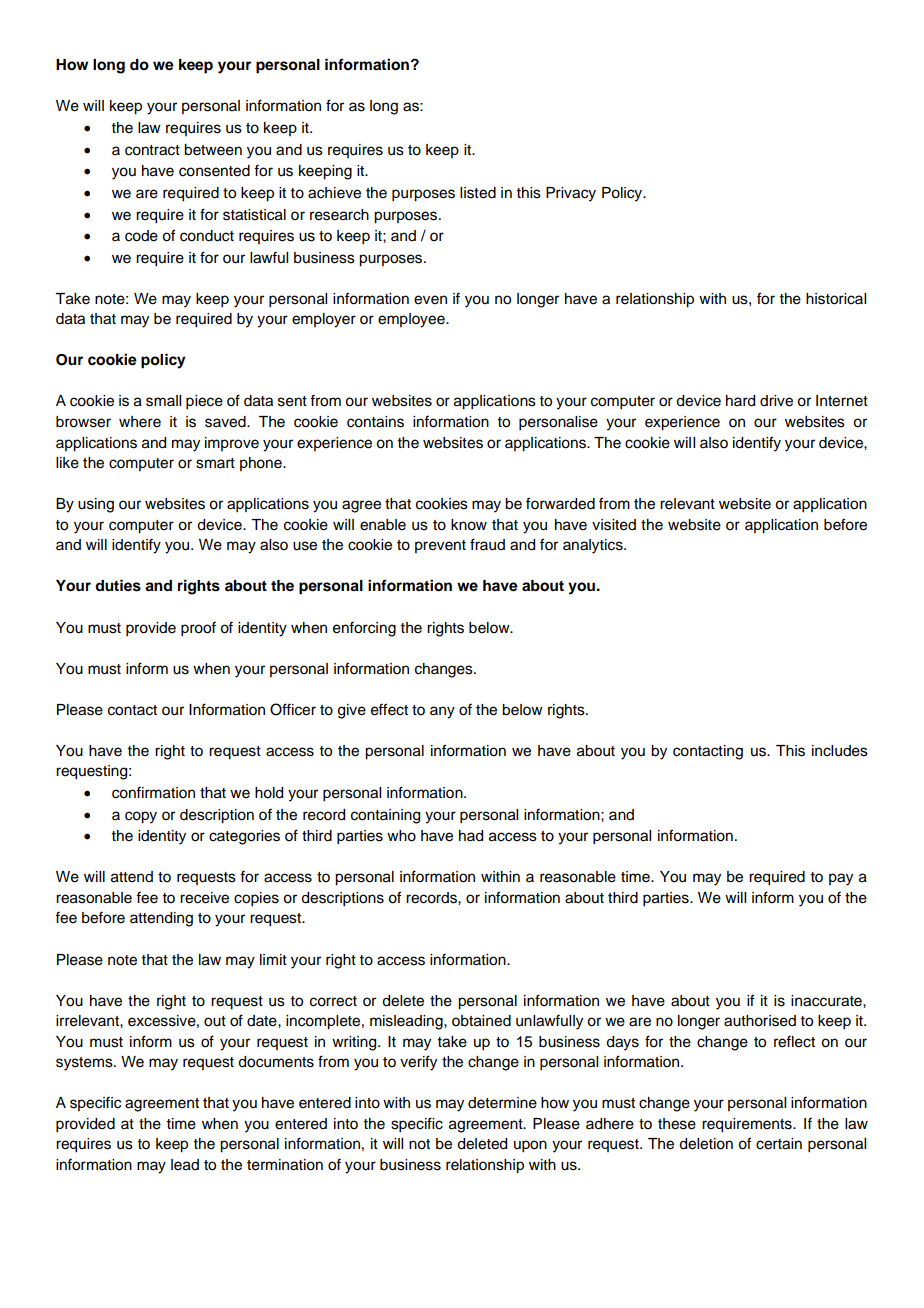 The height and width of the image is (1308, 924). What do you see at coordinates (614, 525) in the image?
I see `visited` at bounding box center [614, 525].
